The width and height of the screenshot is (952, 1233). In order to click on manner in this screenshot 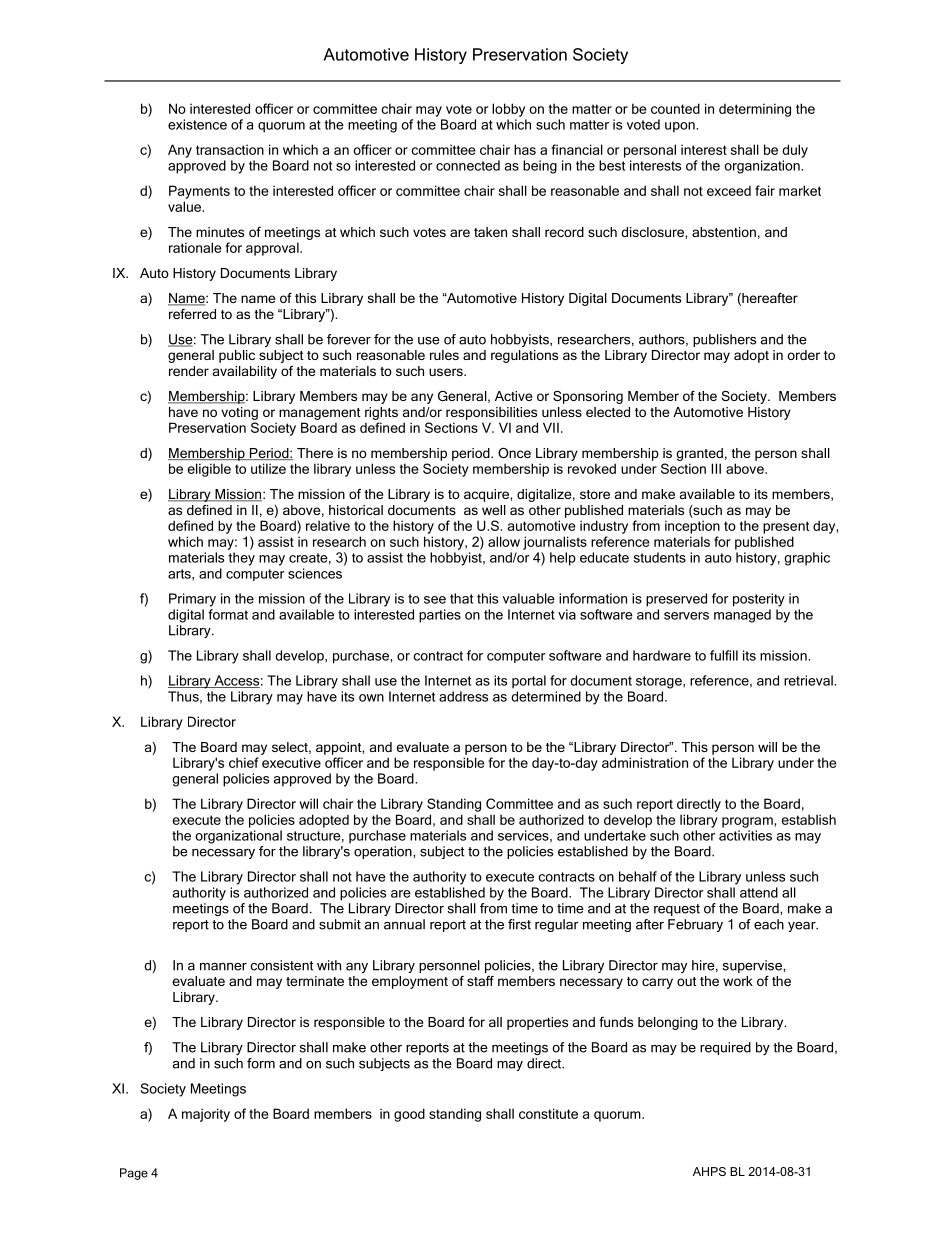, I will do `click(223, 967)`.
